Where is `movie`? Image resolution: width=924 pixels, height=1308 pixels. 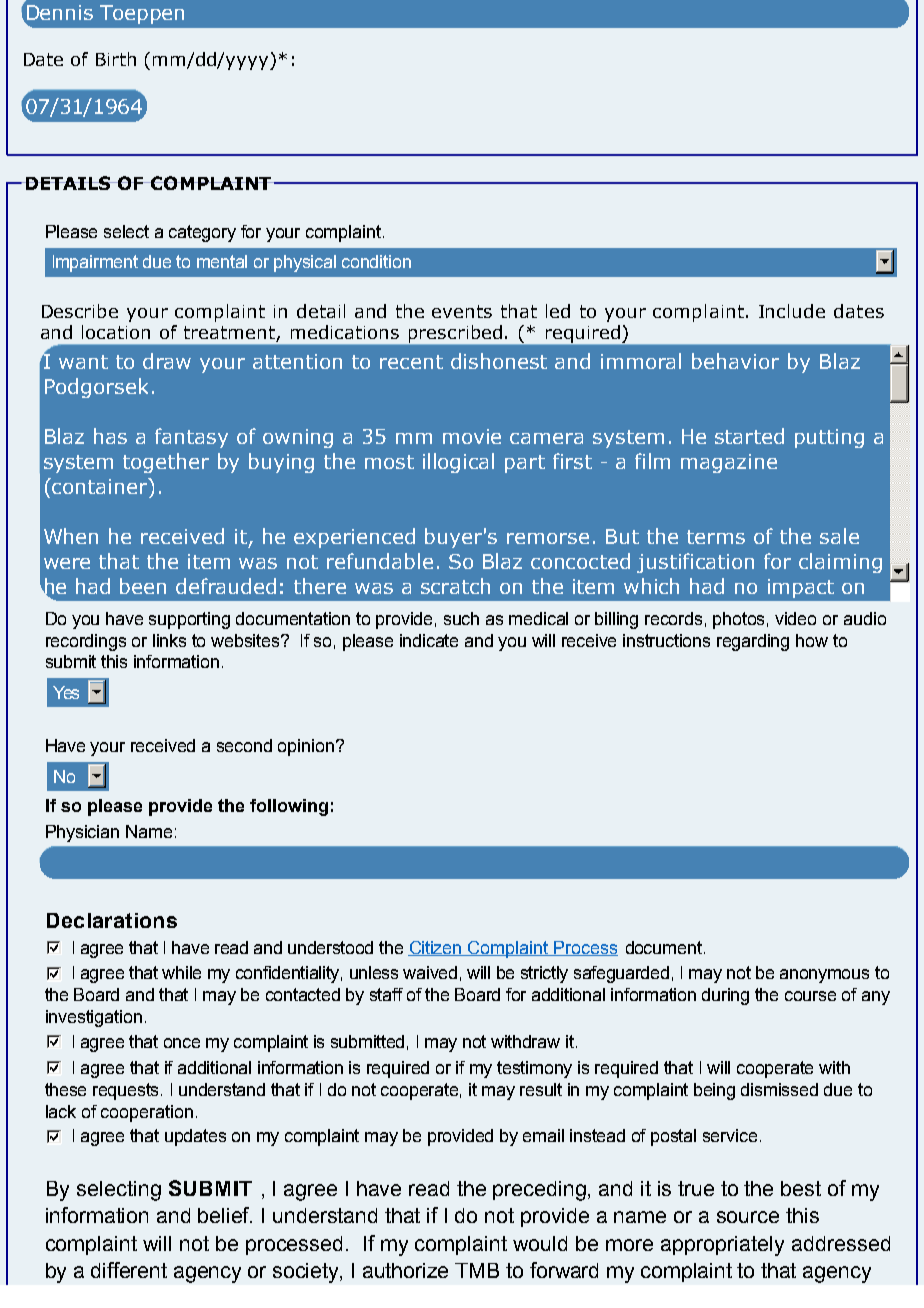
movie is located at coordinates (472, 436).
